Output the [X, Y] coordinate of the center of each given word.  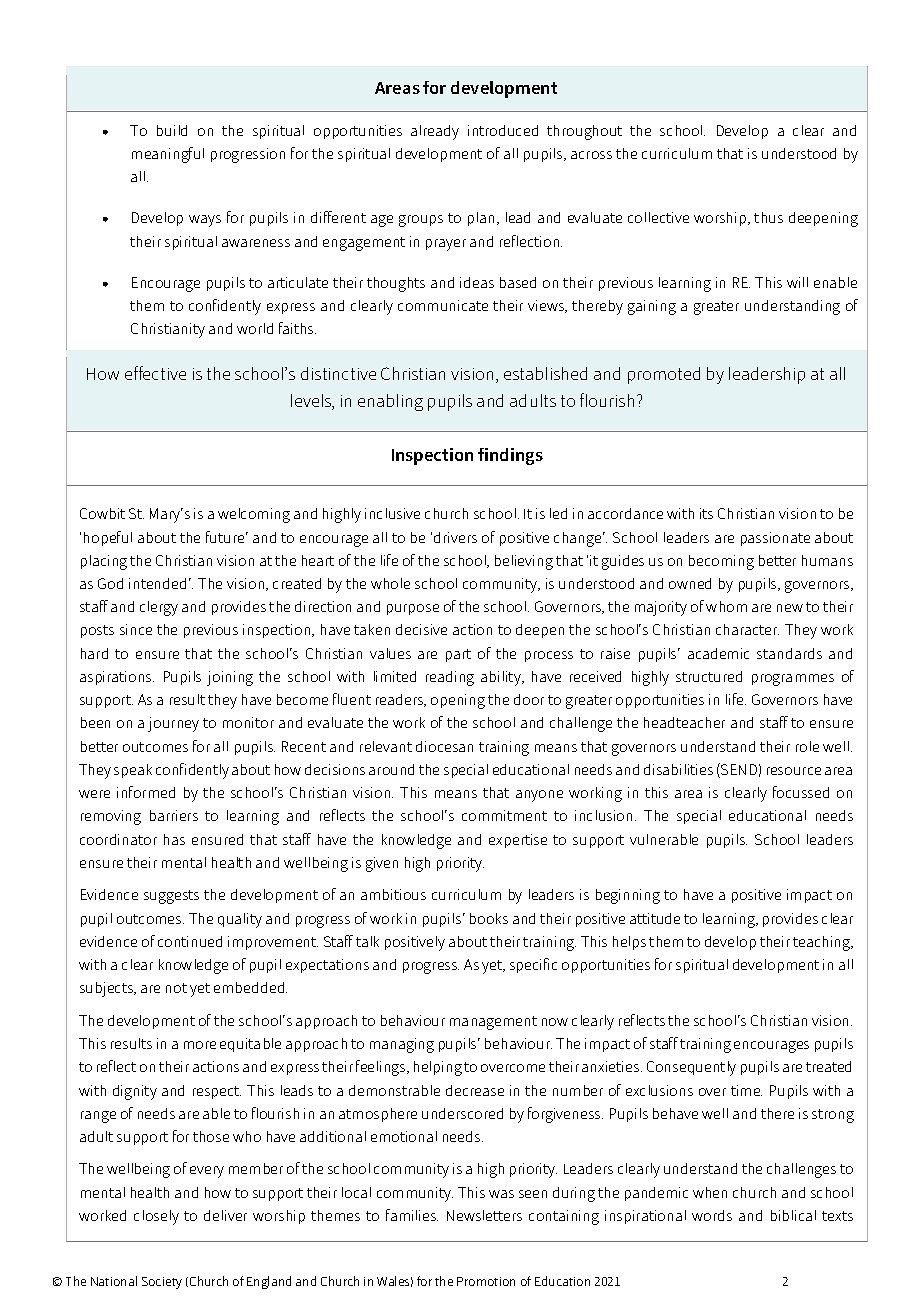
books [489, 918]
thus [768, 217]
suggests [171, 897]
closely [156, 1217]
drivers [455, 537]
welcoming [254, 515]
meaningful [168, 155]
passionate [775, 539]
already [435, 132]
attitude [655, 918]
